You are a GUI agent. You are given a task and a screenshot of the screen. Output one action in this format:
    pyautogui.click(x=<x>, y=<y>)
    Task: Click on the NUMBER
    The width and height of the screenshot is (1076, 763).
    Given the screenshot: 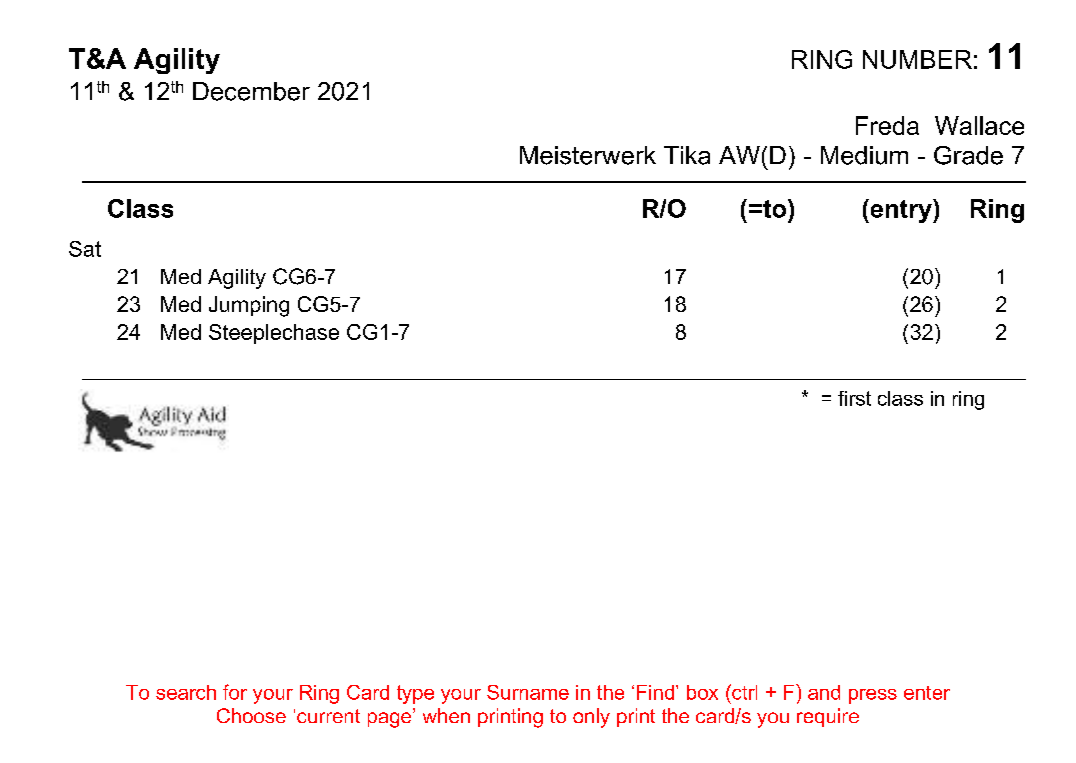 What is the action you would take?
    pyautogui.click(x=917, y=59)
